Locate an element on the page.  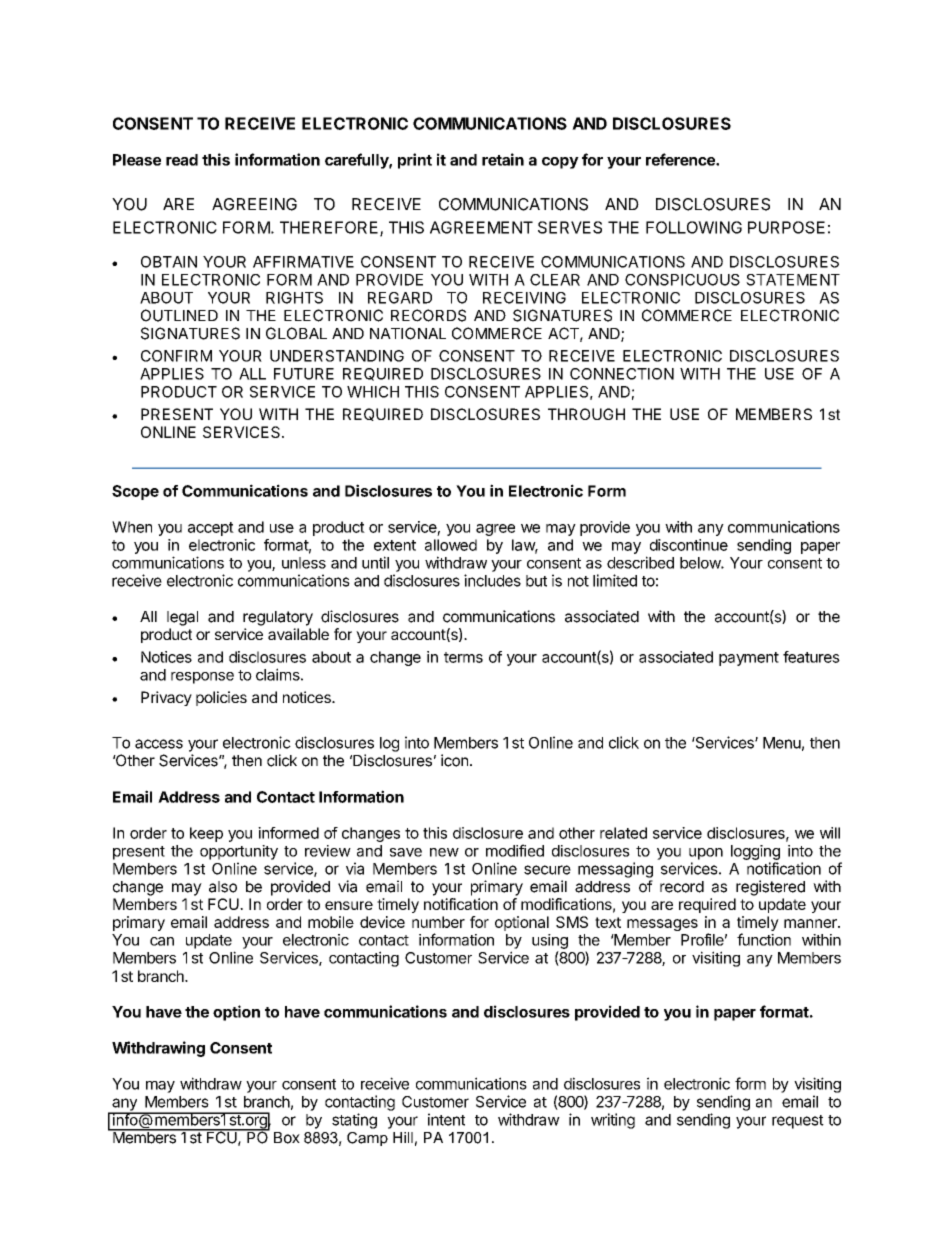
PURPOSE is located at coordinates (786, 227).
